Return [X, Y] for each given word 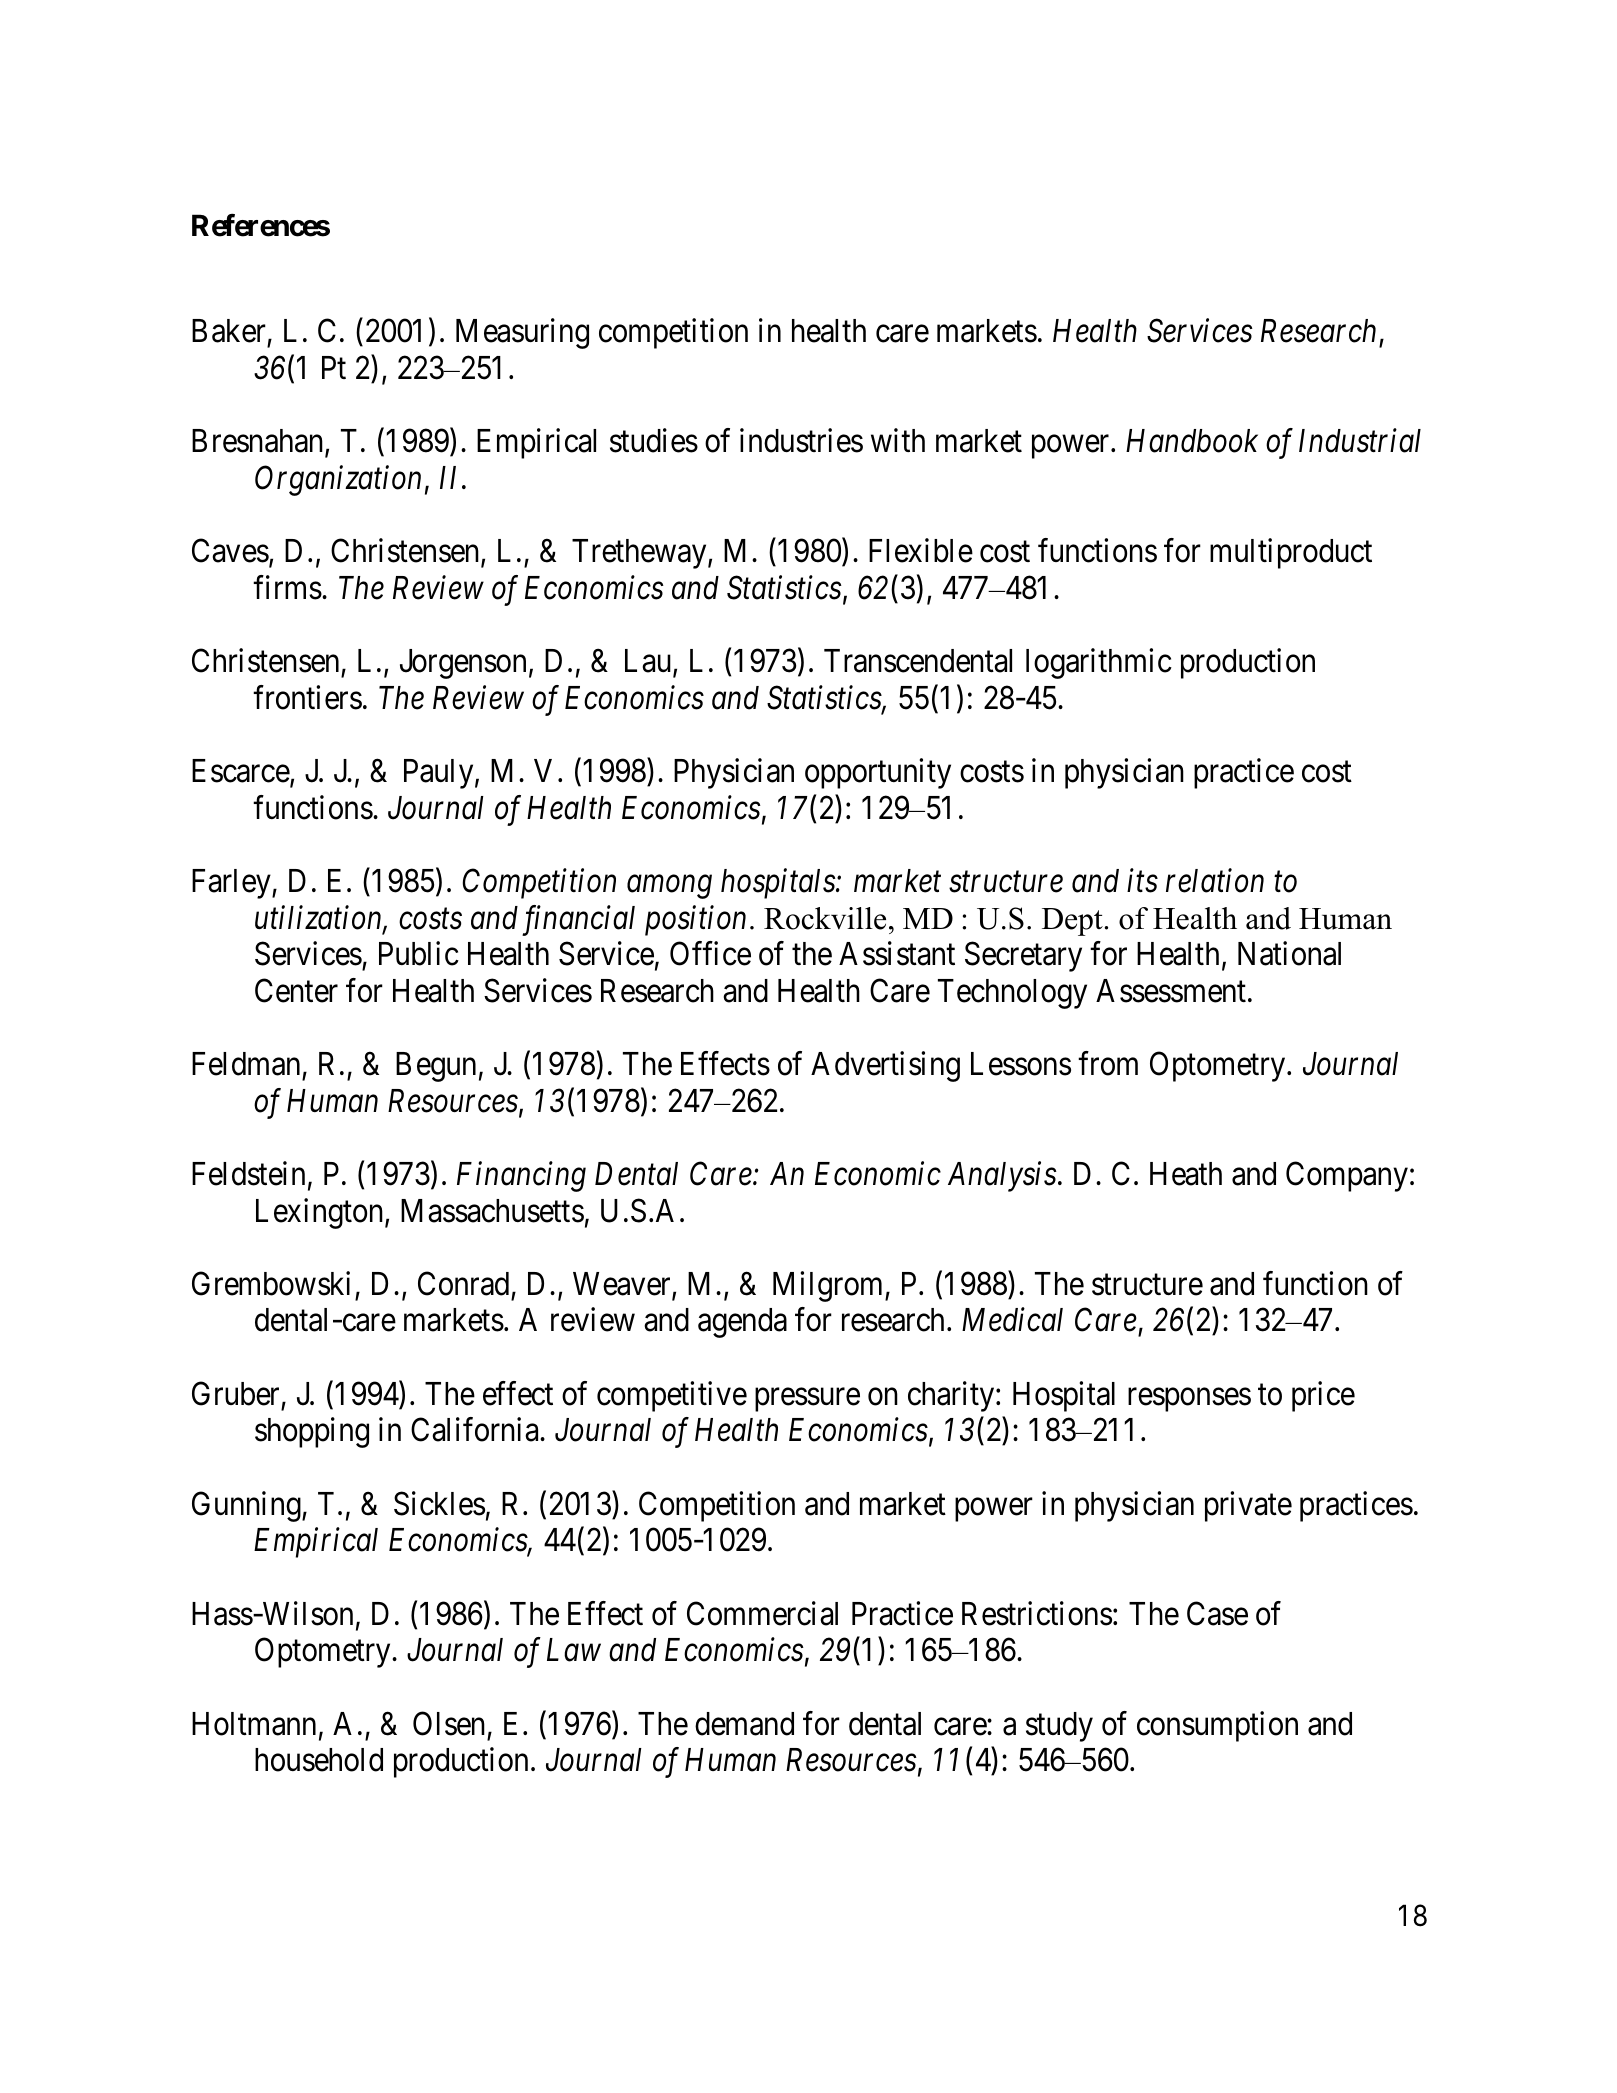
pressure [807, 1400]
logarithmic [1099, 664]
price [1323, 1396]
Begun [436, 1067]
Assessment [1171, 991]
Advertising [885, 1066]
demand [744, 1724]
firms [287, 587]
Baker [230, 332]
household [319, 1760]
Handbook [1192, 441]
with [898, 440]
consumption [1217, 1726]
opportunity [878, 774]
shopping [312, 1433]
